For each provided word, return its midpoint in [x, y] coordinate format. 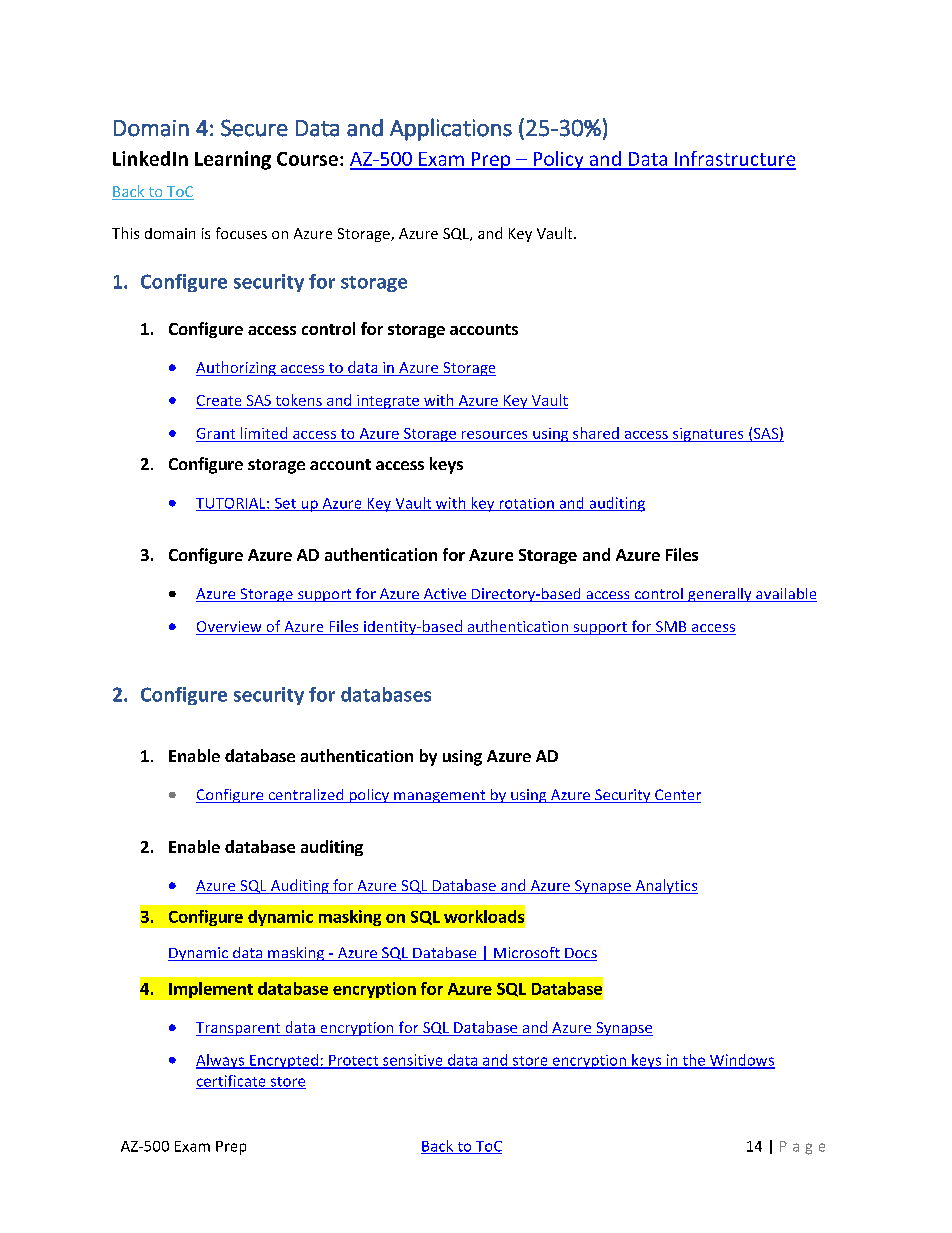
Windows [741, 1061]
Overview [230, 628]
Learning [233, 160]
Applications [451, 129]
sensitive [413, 1061]
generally [720, 595]
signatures [708, 435]
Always [221, 1061]
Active [444, 595]
